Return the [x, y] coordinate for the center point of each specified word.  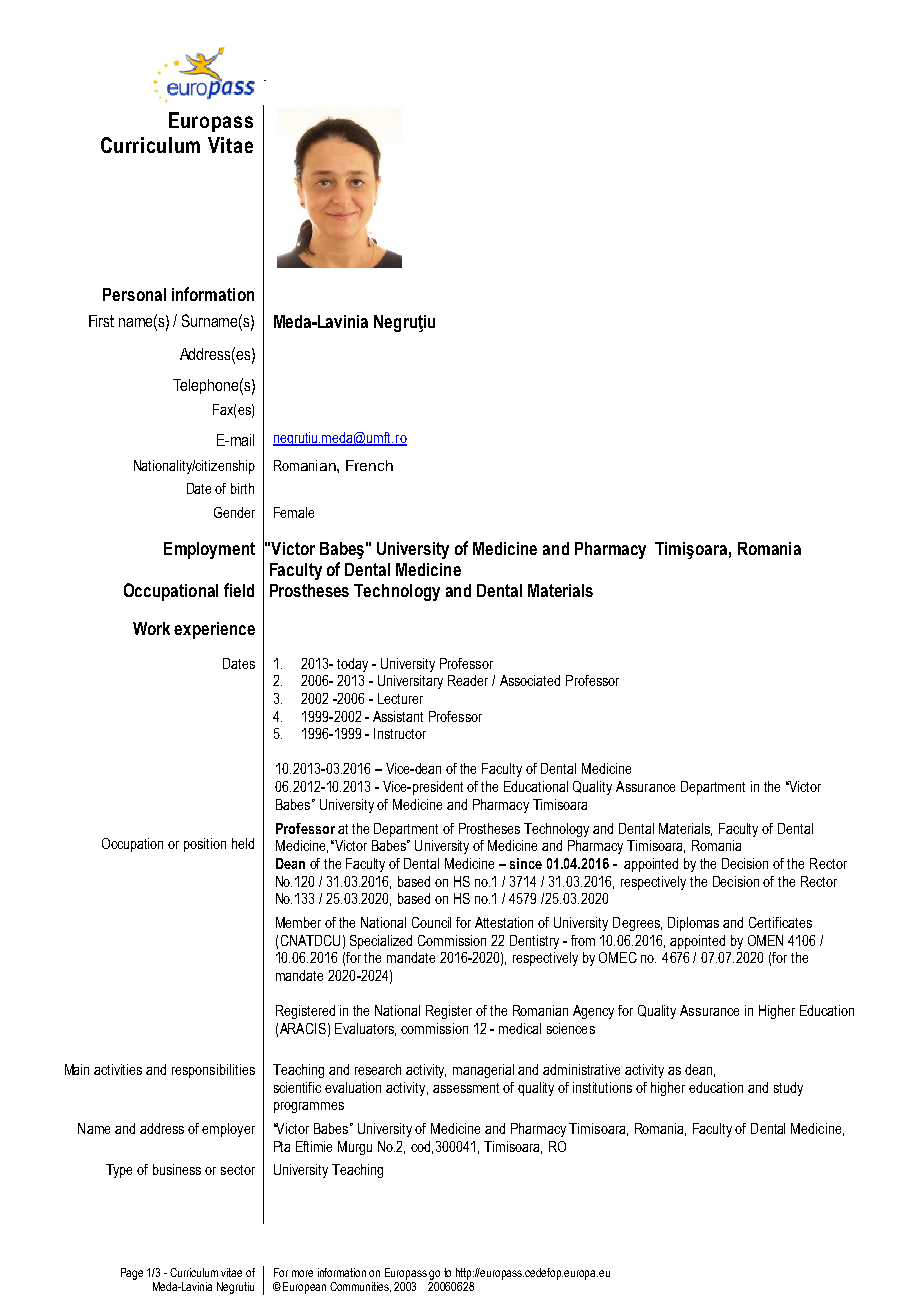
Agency [593, 1012]
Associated [530, 680]
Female [294, 512]
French [369, 465]
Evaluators [365, 1029]
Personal [134, 294]
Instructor [400, 733]
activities [118, 1069]
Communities [360, 1287]
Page [132, 1274]
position [205, 845]
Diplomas [693, 924]
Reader [468, 680]
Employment [209, 550]
